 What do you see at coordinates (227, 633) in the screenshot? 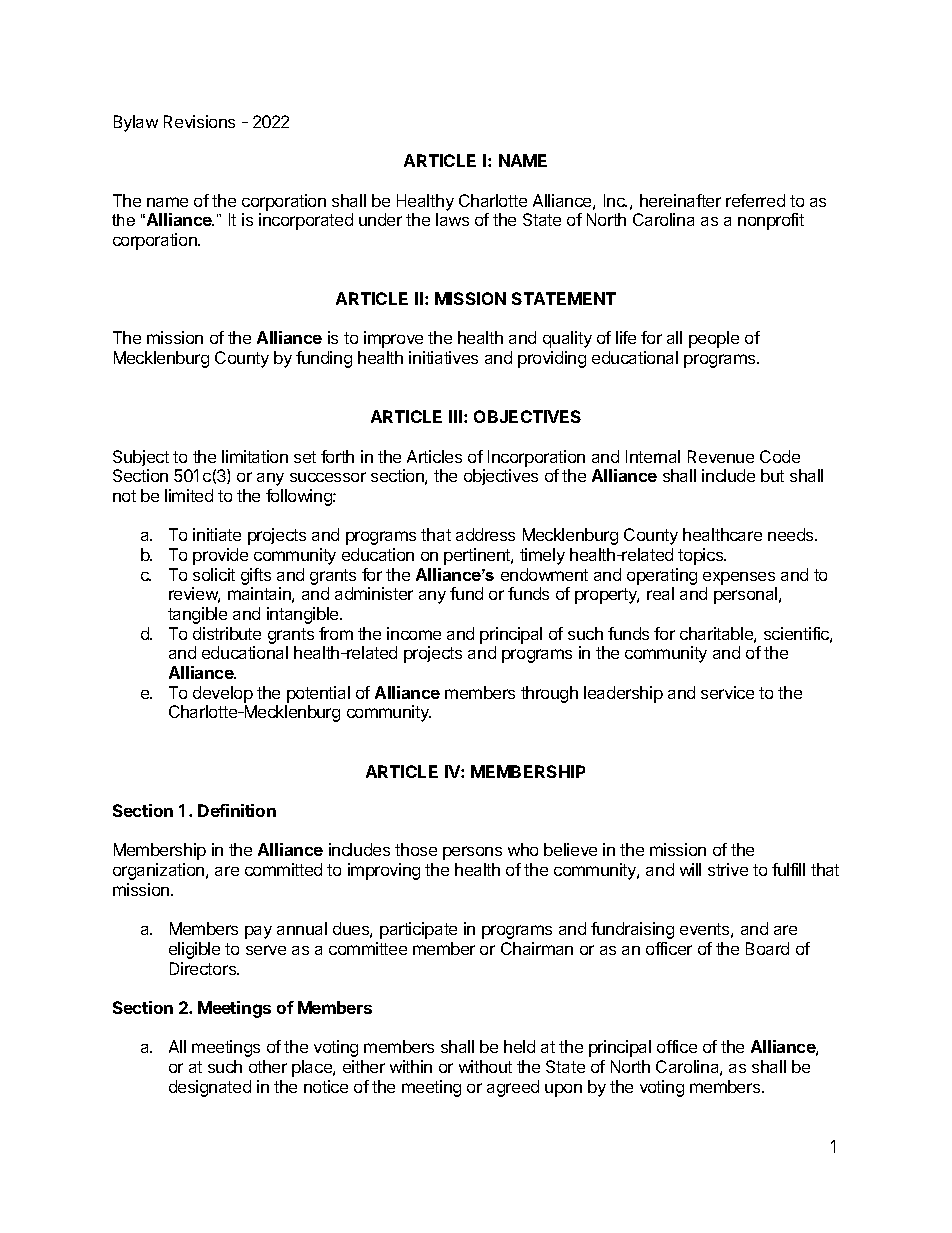
I see `distribute` at bounding box center [227, 633].
